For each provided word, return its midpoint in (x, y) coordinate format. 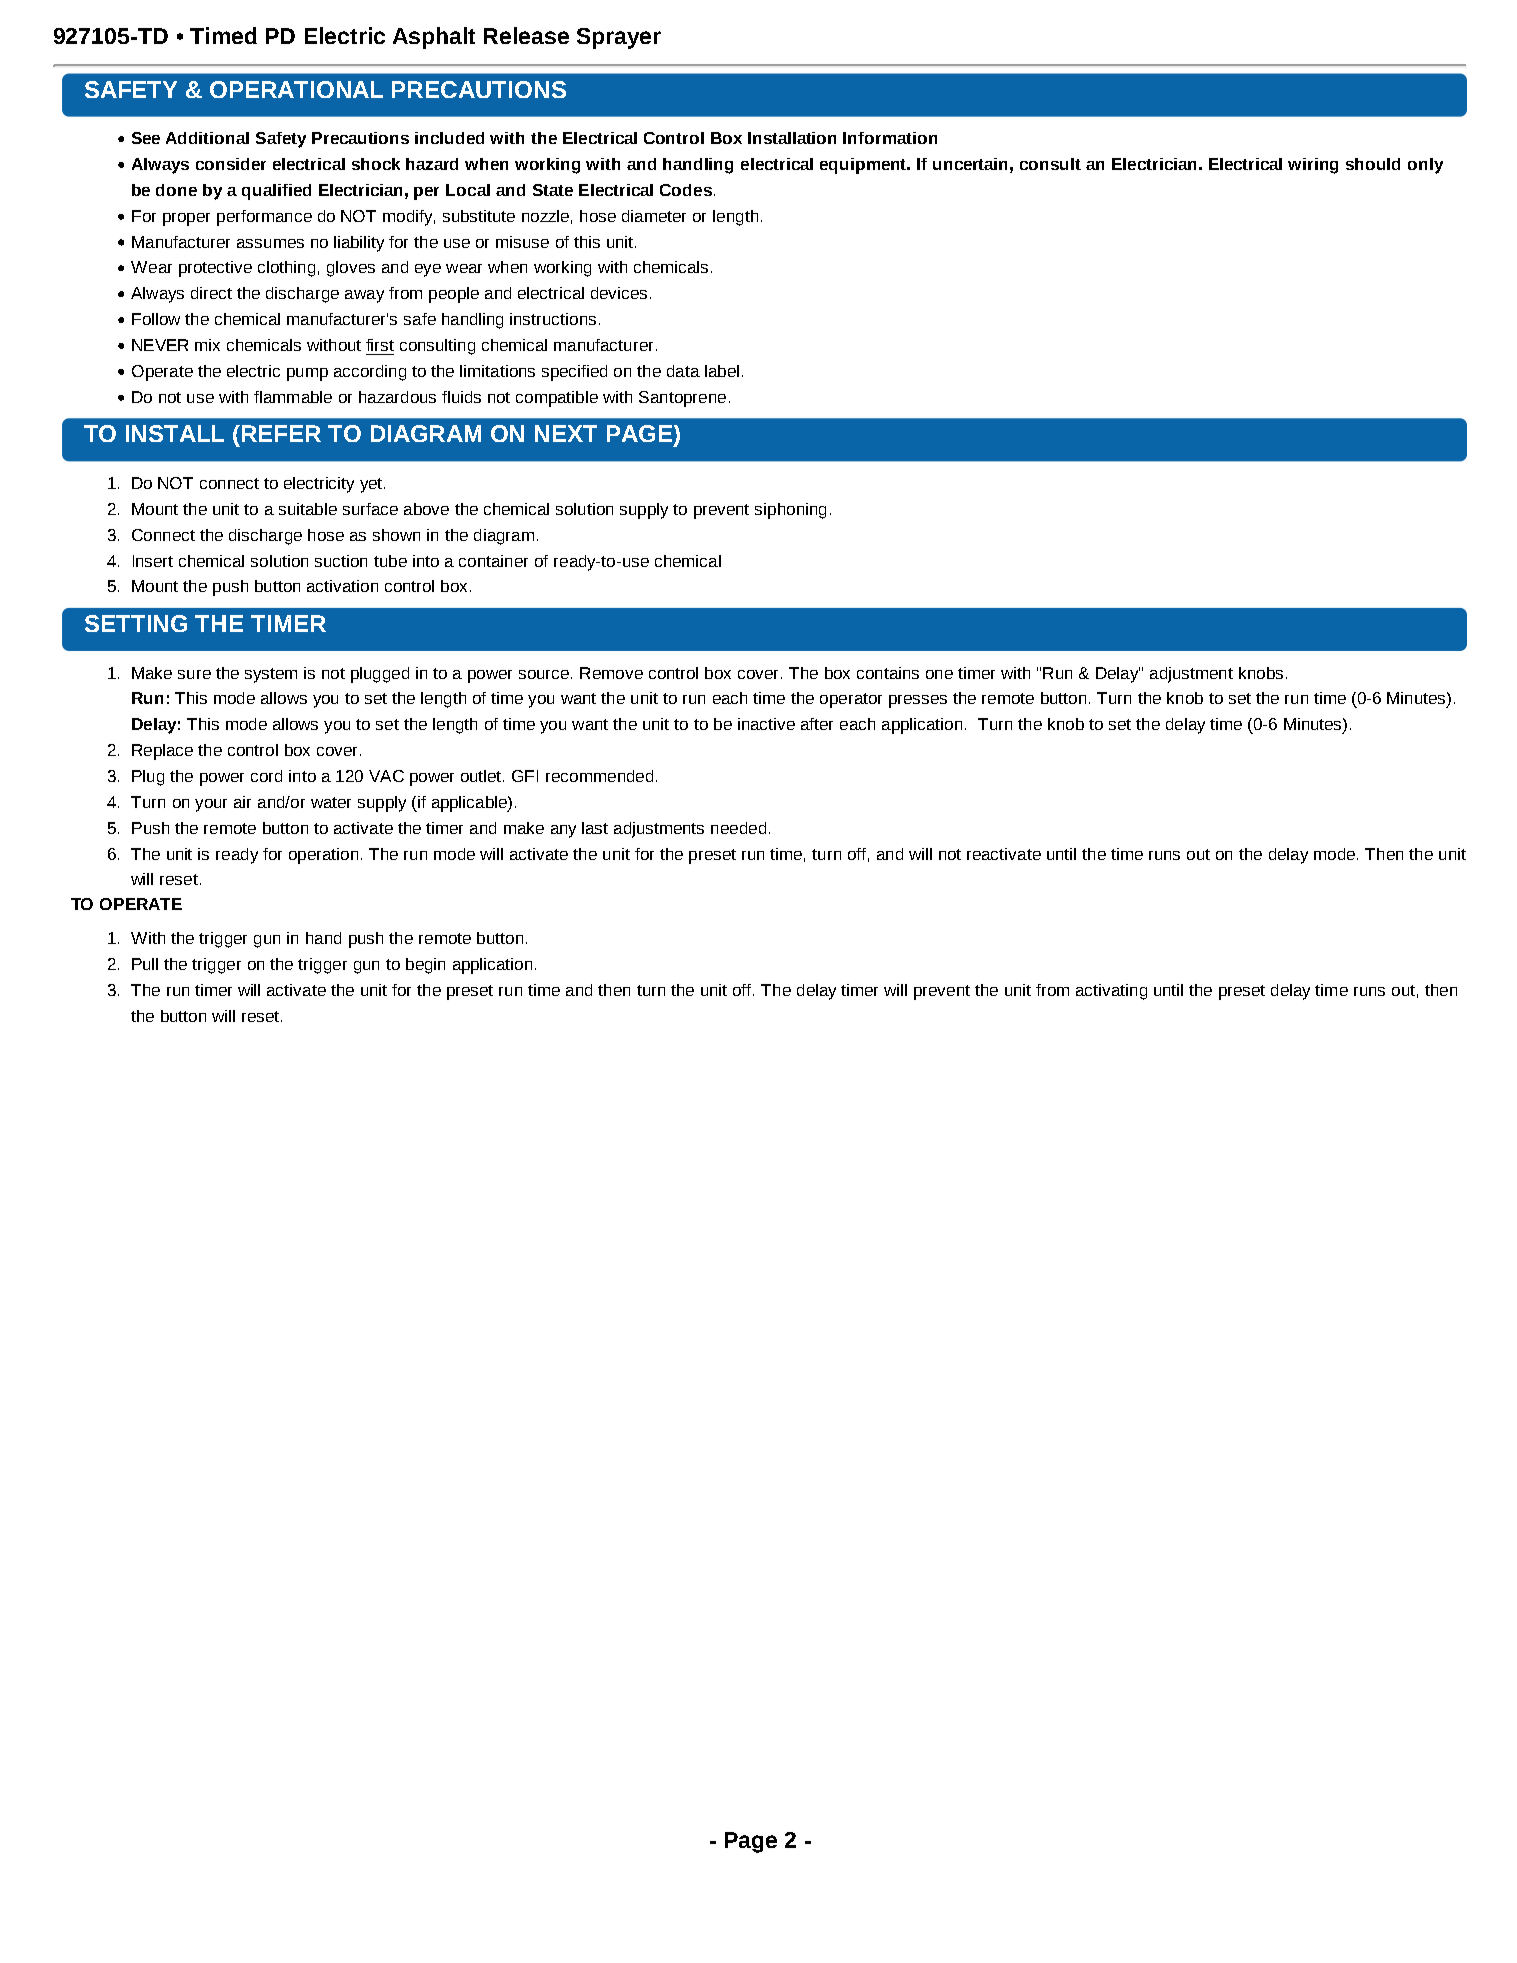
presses (918, 701)
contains (888, 673)
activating (1111, 992)
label (722, 371)
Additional (207, 138)
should (1373, 164)
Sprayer (619, 38)
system (271, 675)
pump (307, 374)
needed (738, 828)
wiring (1313, 166)
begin (425, 966)
